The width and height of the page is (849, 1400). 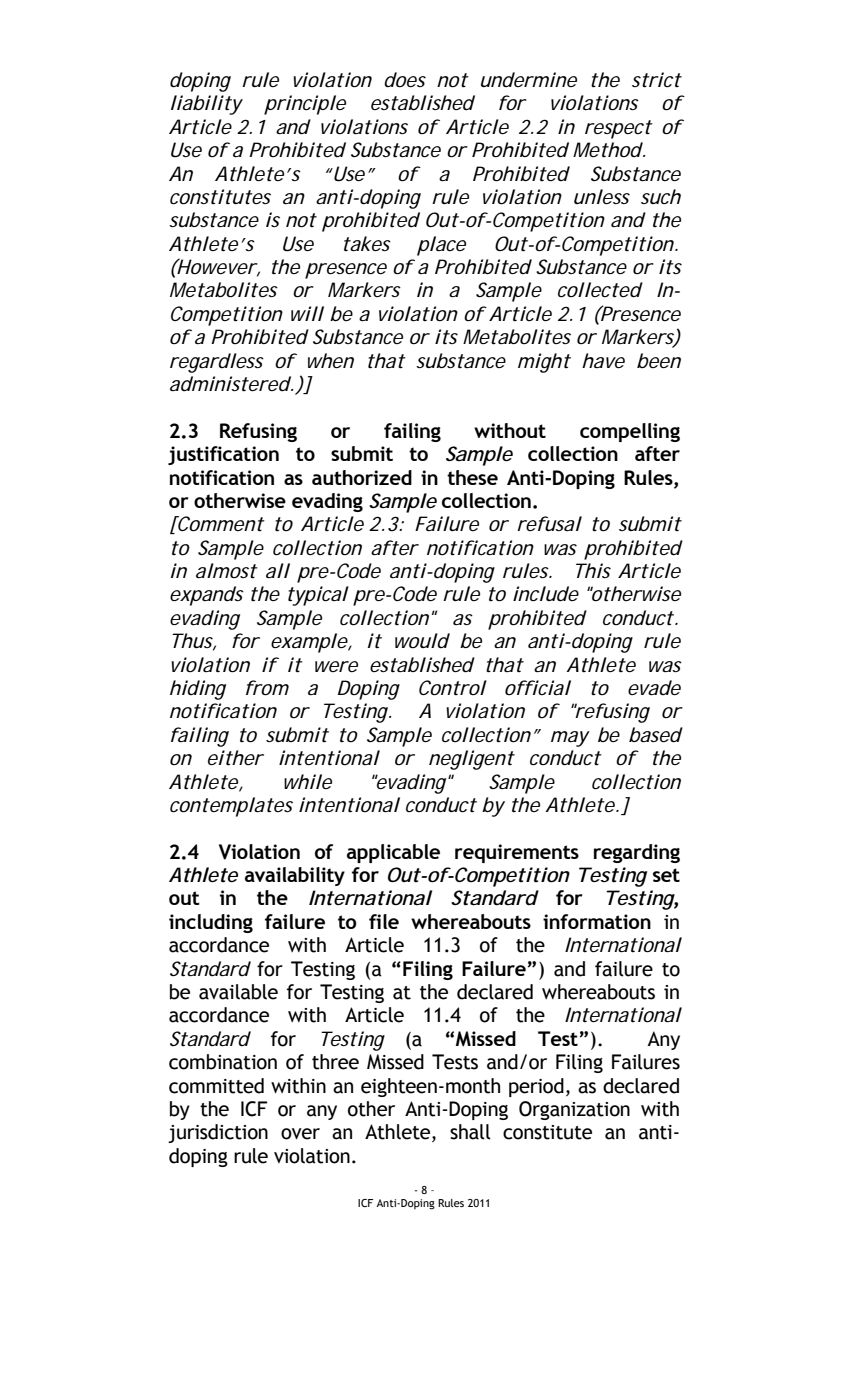 What do you see at coordinates (207, 105) in the page?
I see `liability` at bounding box center [207, 105].
